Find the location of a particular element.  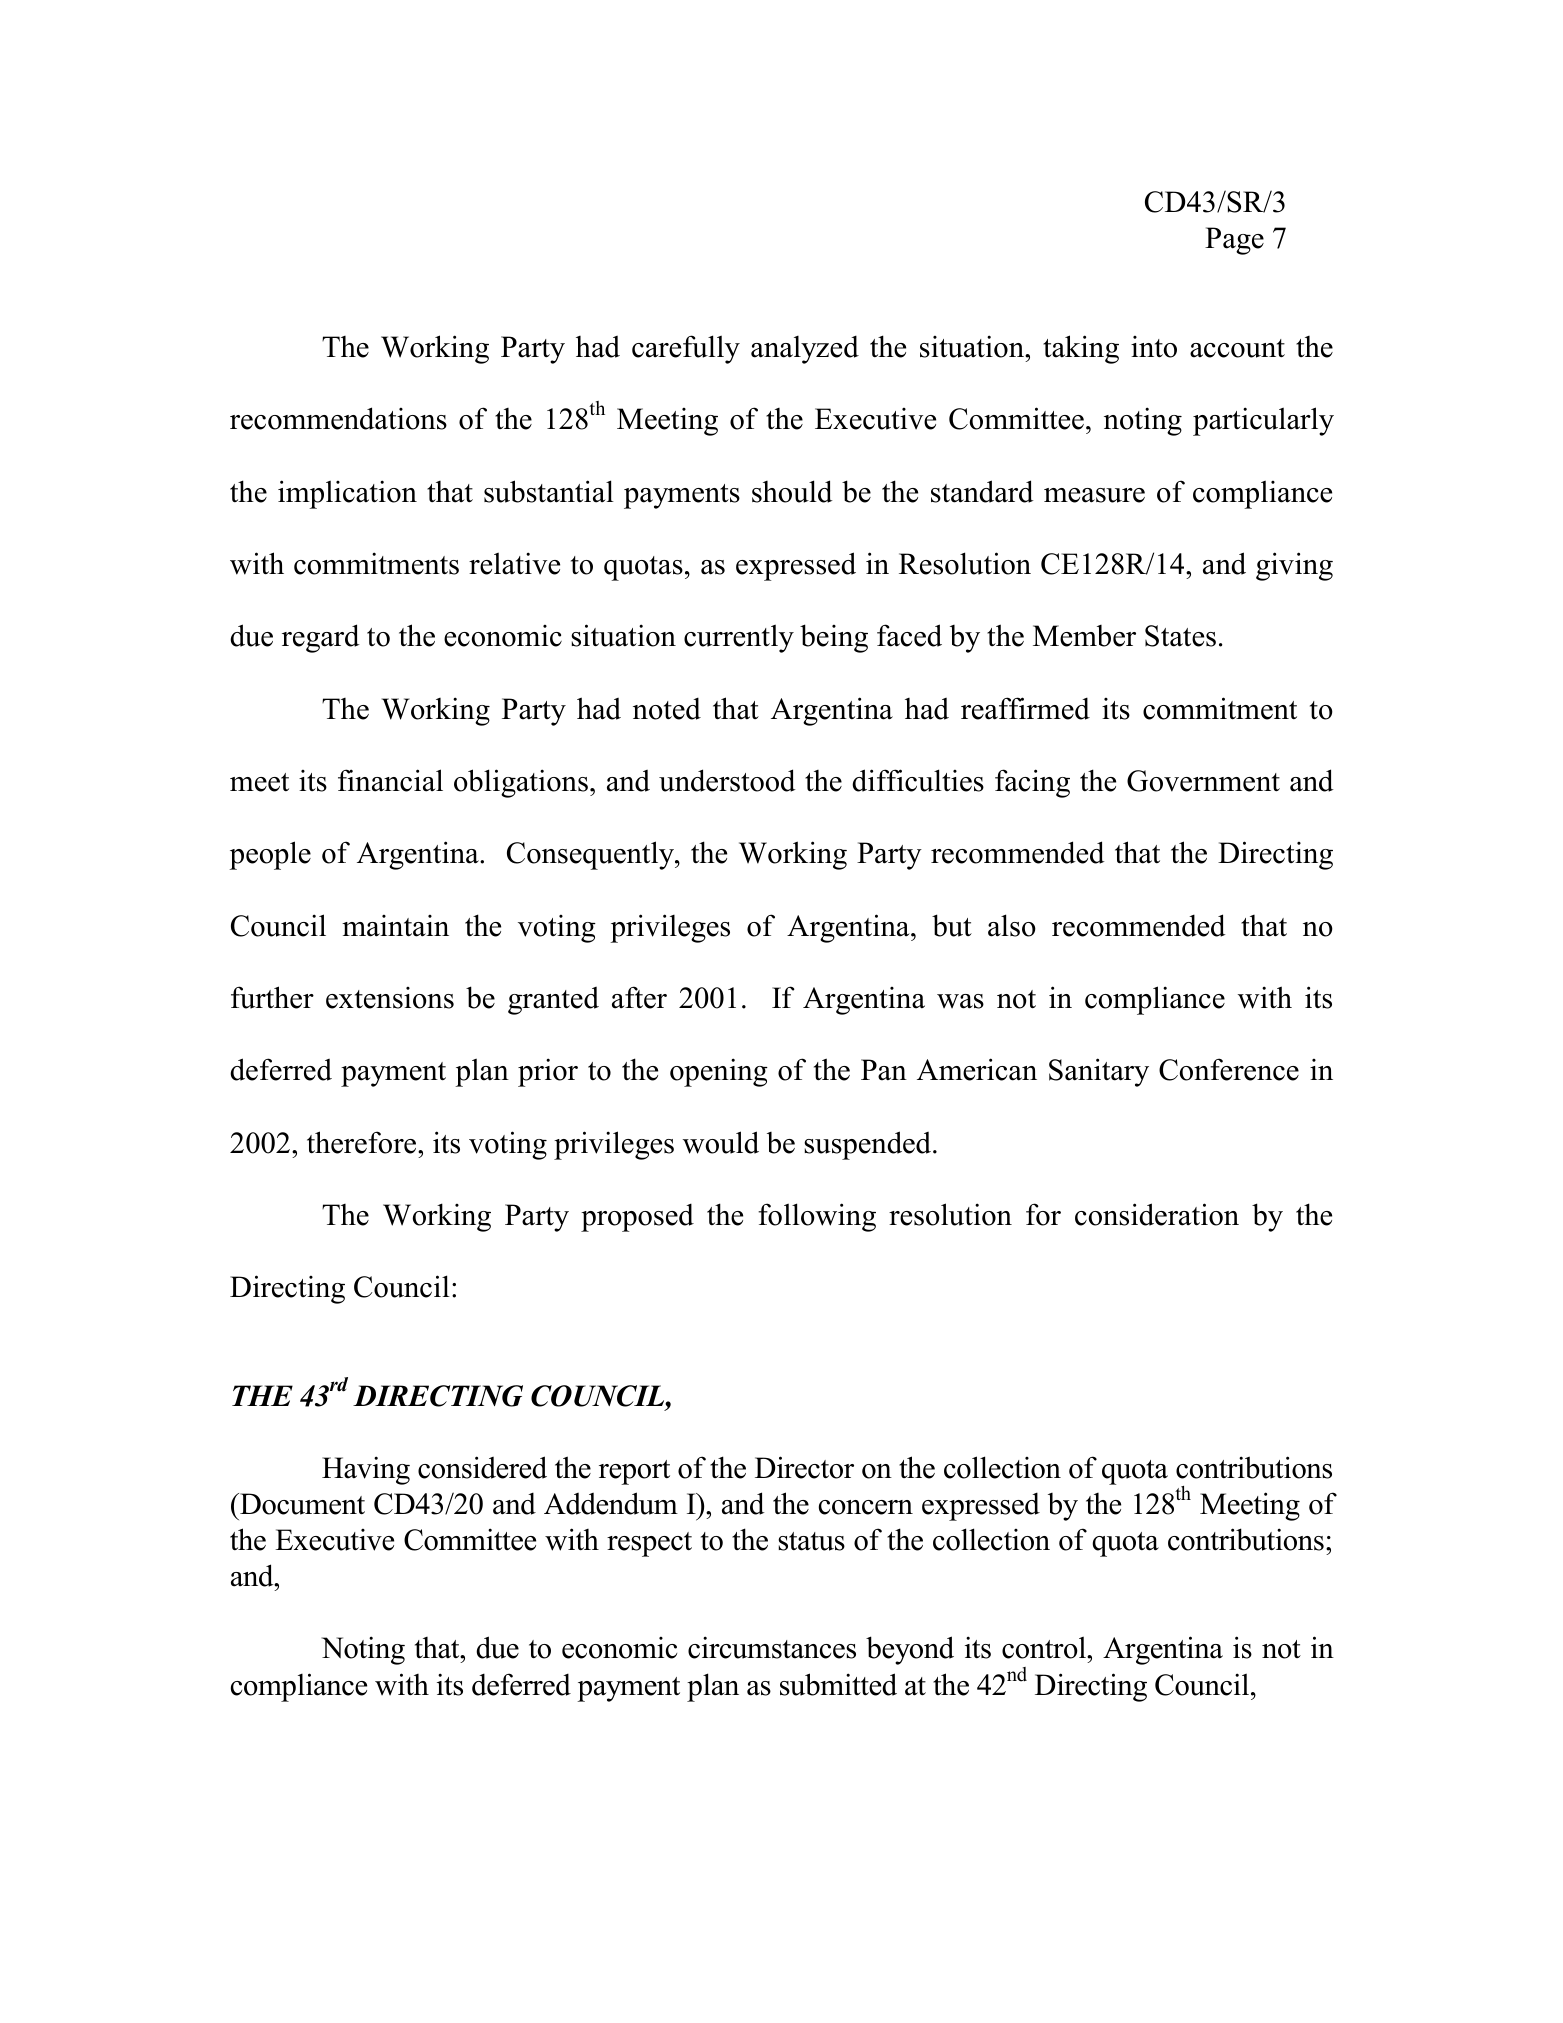

Conference is located at coordinates (1229, 1069).
